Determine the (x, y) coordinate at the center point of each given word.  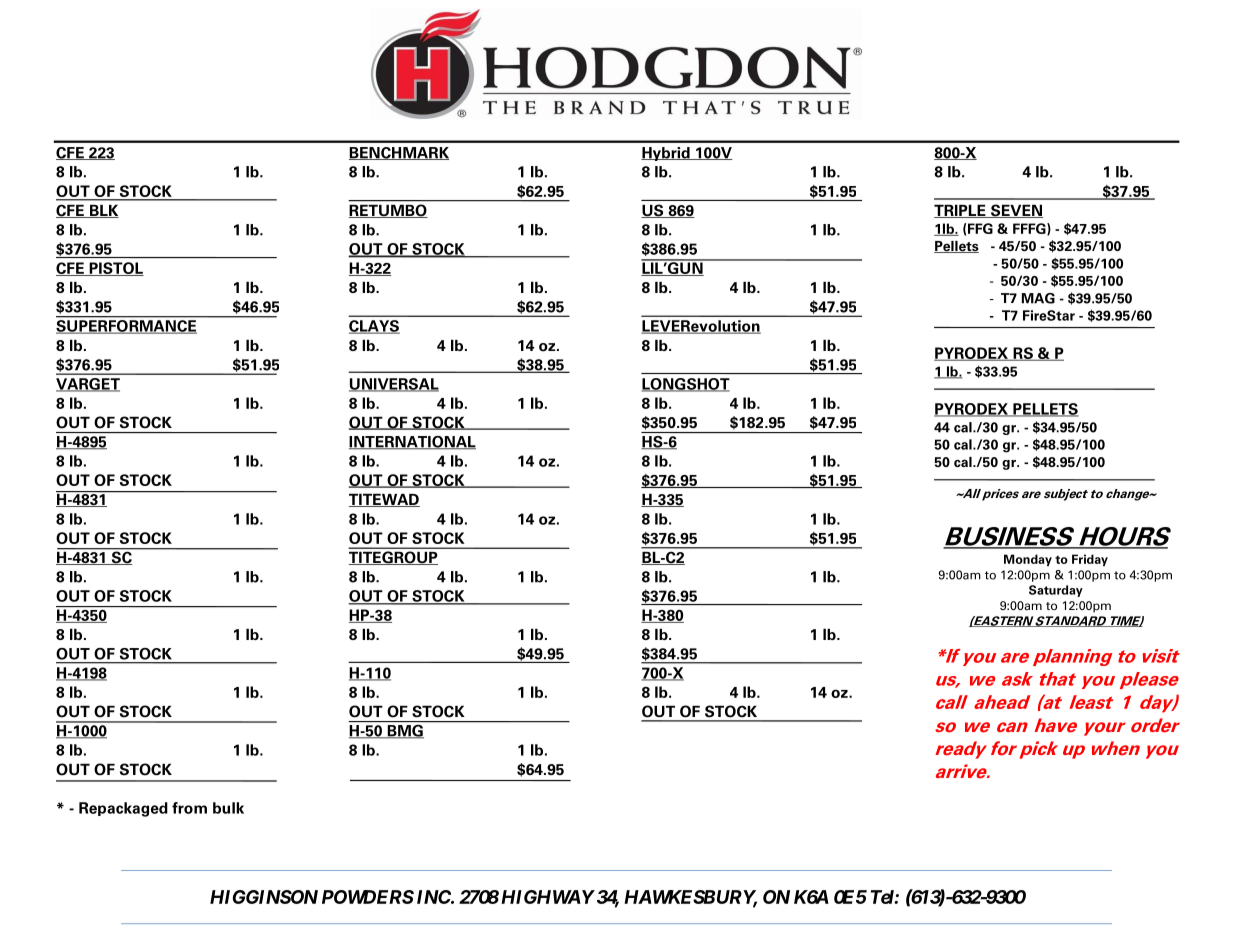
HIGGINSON (264, 897)
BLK (103, 211)
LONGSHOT (685, 385)
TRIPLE (961, 211)
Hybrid (666, 154)
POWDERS (368, 897)
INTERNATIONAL (412, 443)
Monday (1028, 560)
